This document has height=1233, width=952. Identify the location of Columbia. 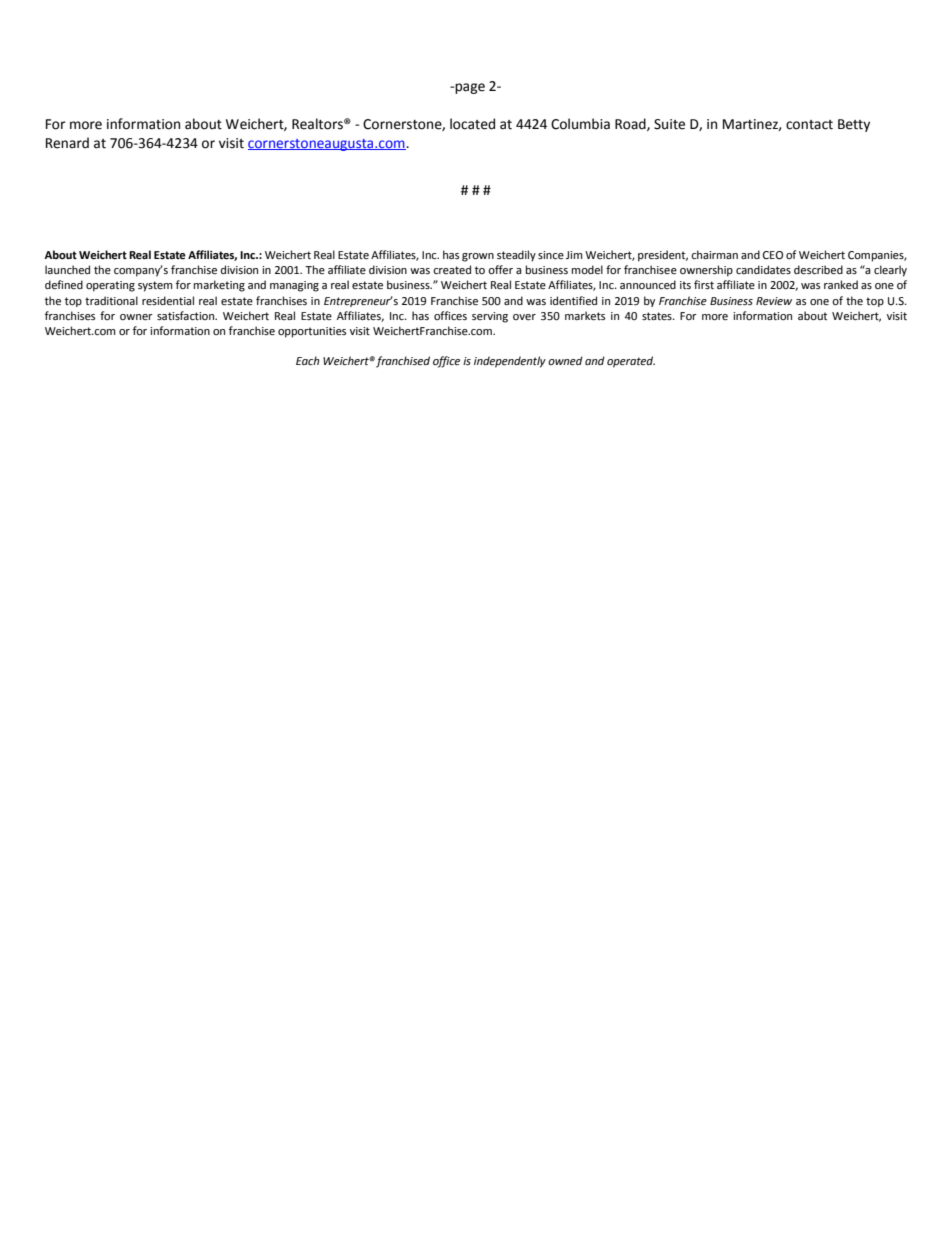
(580, 124).
